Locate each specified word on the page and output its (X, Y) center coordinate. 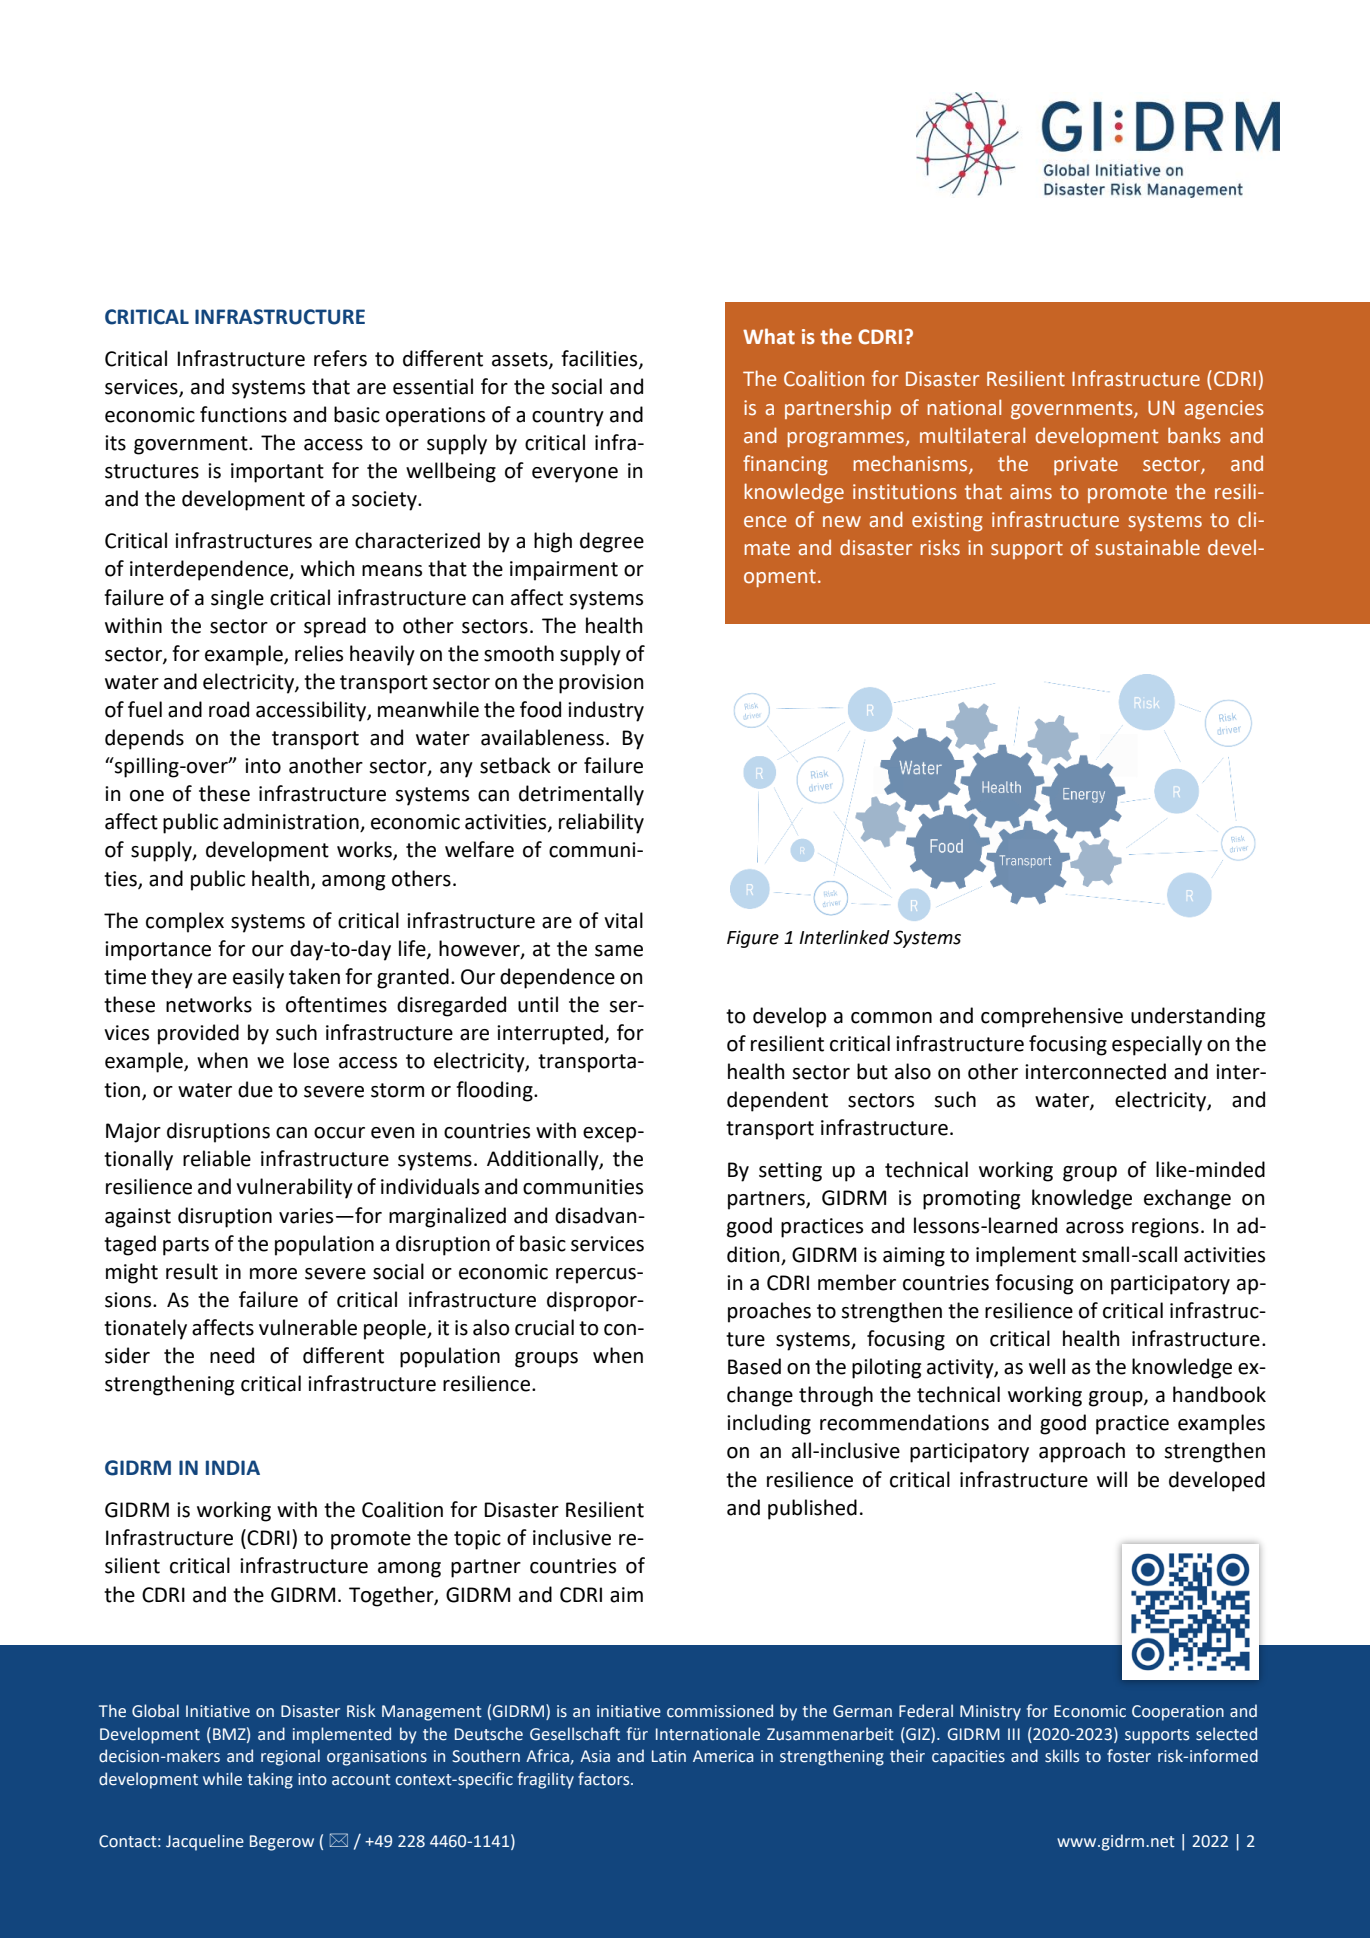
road (229, 709)
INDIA (233, 1467)
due (255, 1089)
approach (1082, 1452)
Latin (669, 1756)
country (568, 417)
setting (790, 1172)
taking (270, 1780)
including (769, 1424)
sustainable (1147, 547)
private (1086, 465)
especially (1157, 1045)
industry (606, 711)
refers (340, 358)
